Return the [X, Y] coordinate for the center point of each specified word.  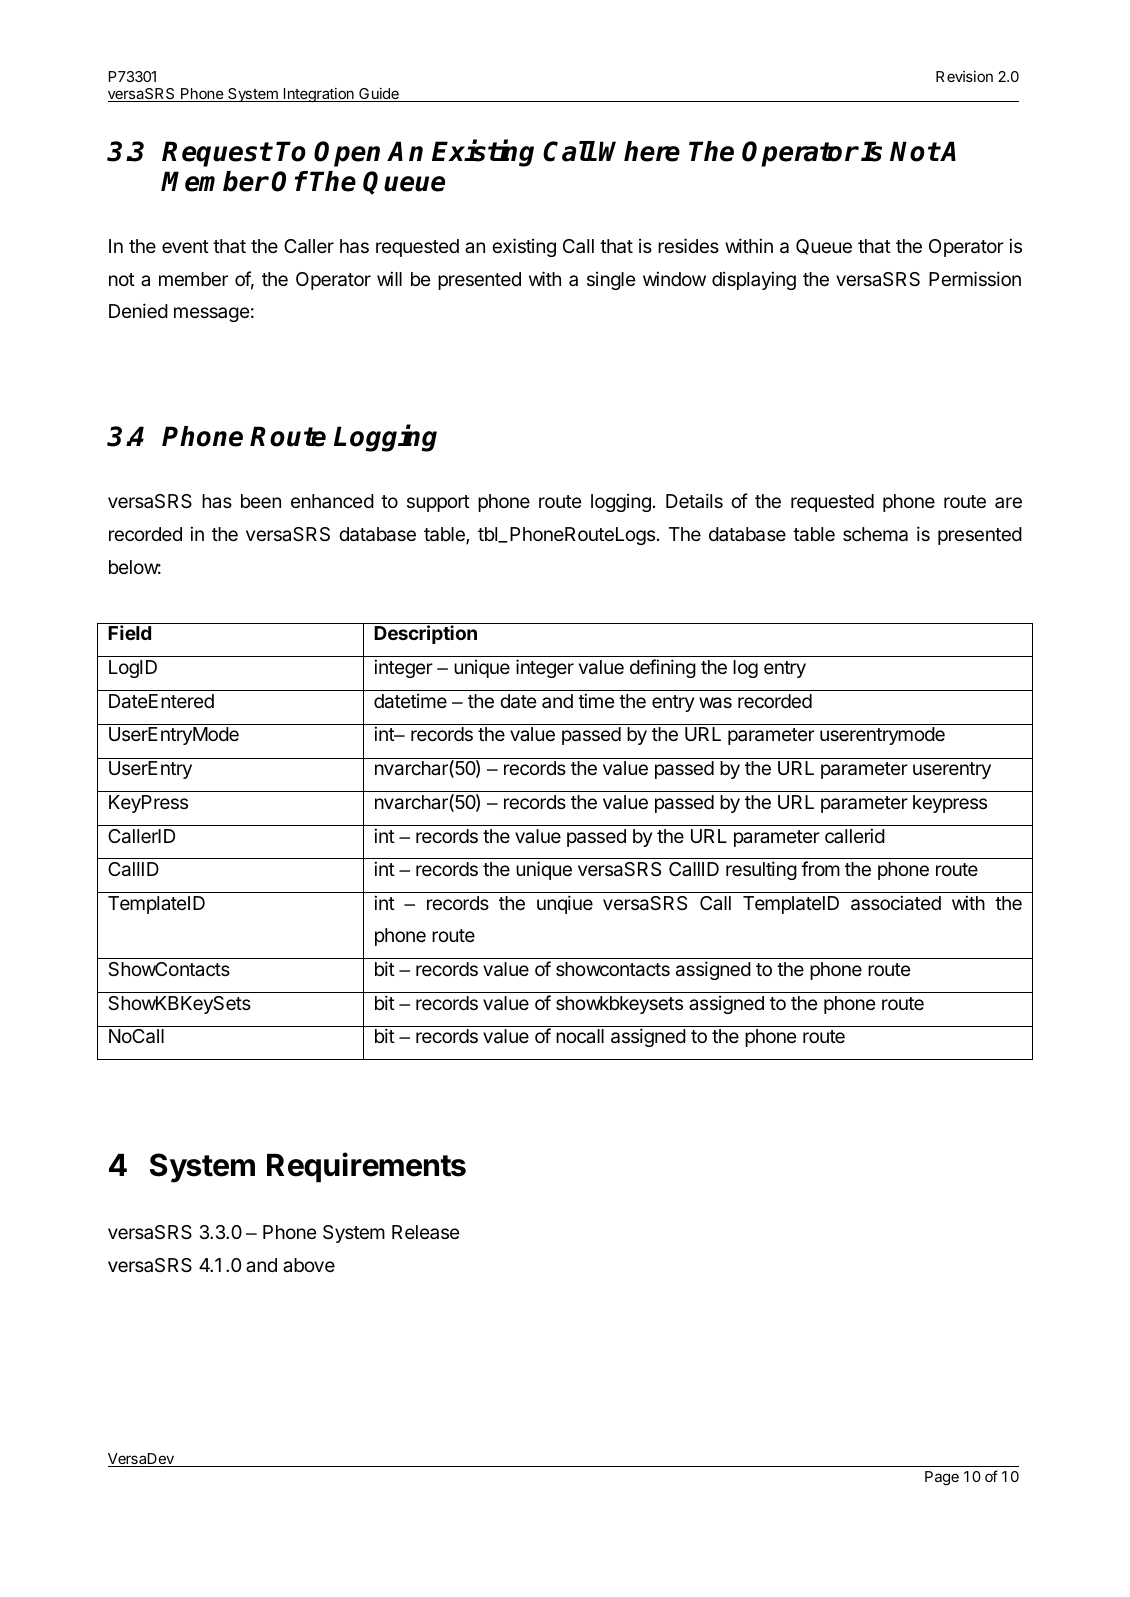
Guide [379, 95]
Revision [964, 76]
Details [694, 500]
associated [896, 903]
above [309, 1265]
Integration [319, 95]
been [261, 501]
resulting [761, 870]
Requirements [366, 1167]
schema [875, 534]
